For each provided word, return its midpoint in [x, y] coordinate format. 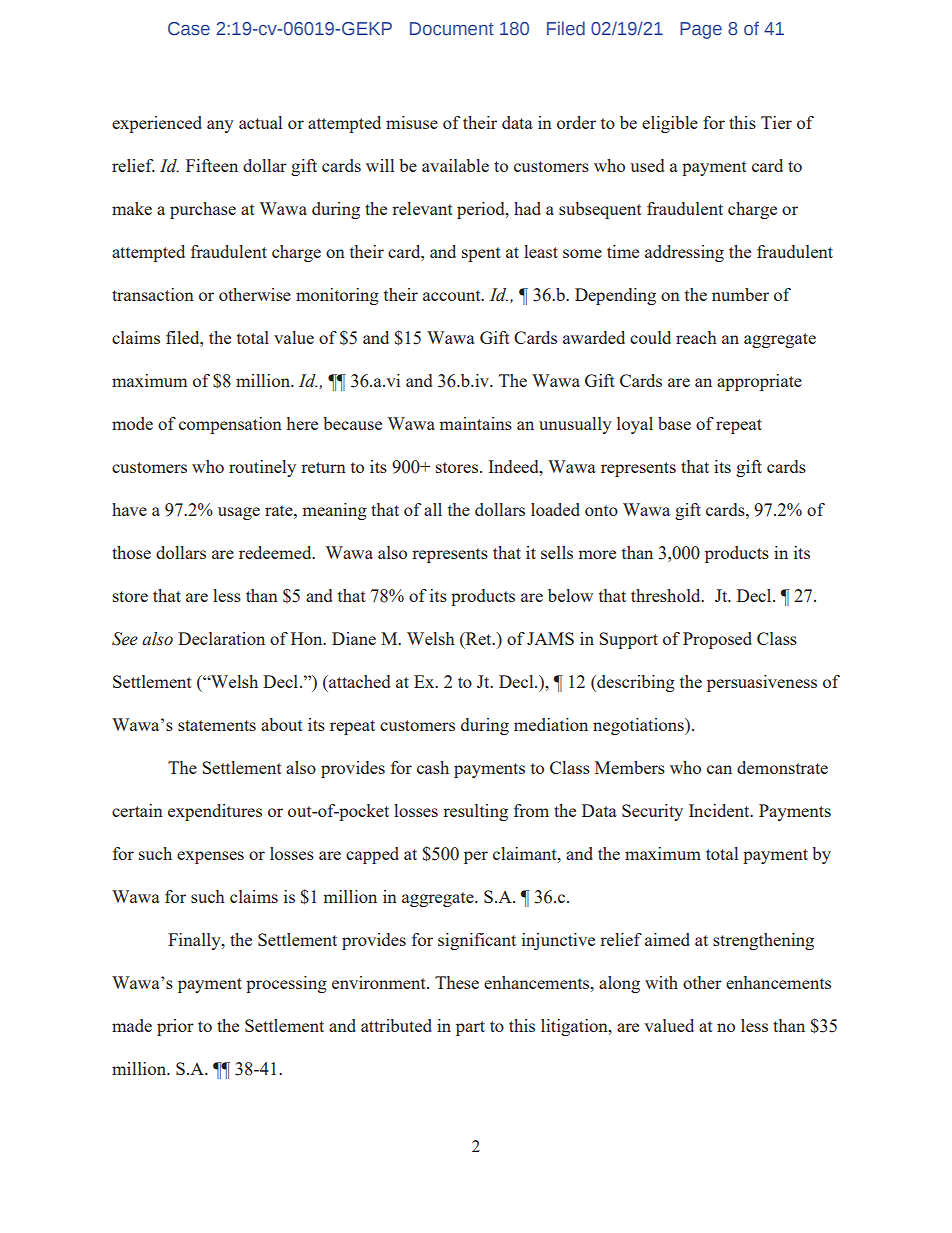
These [457, 982]
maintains [475, 423]
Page [701, 30]
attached [358, 681]
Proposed [717, 640]
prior [175, 1027]
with [661, 982]
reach [696, 337]
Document [452, 28]
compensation [230, 425]
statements [217, 725]
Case [189, 29]
